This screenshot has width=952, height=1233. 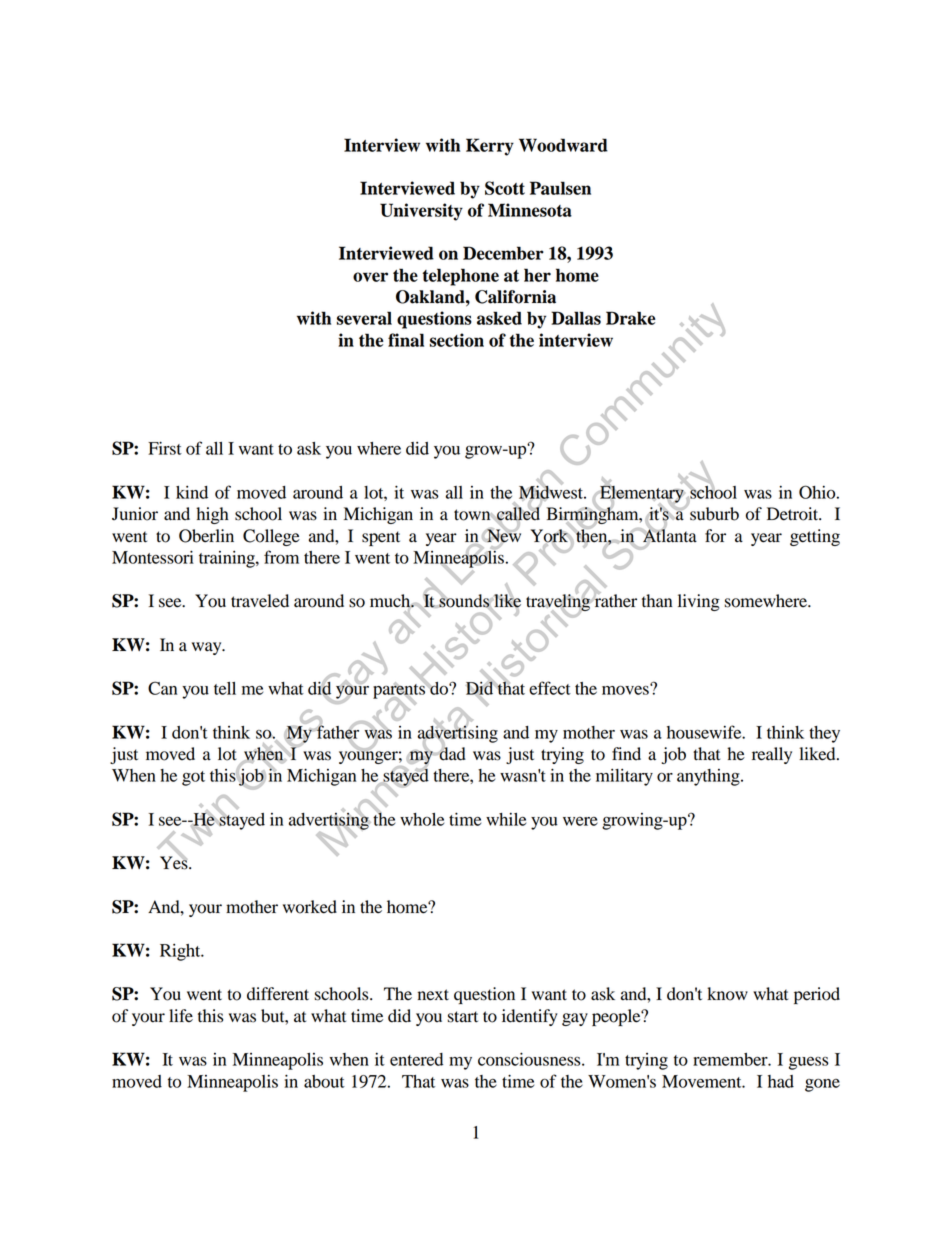 I want to click on traveled, so click(x=260, y=601).
